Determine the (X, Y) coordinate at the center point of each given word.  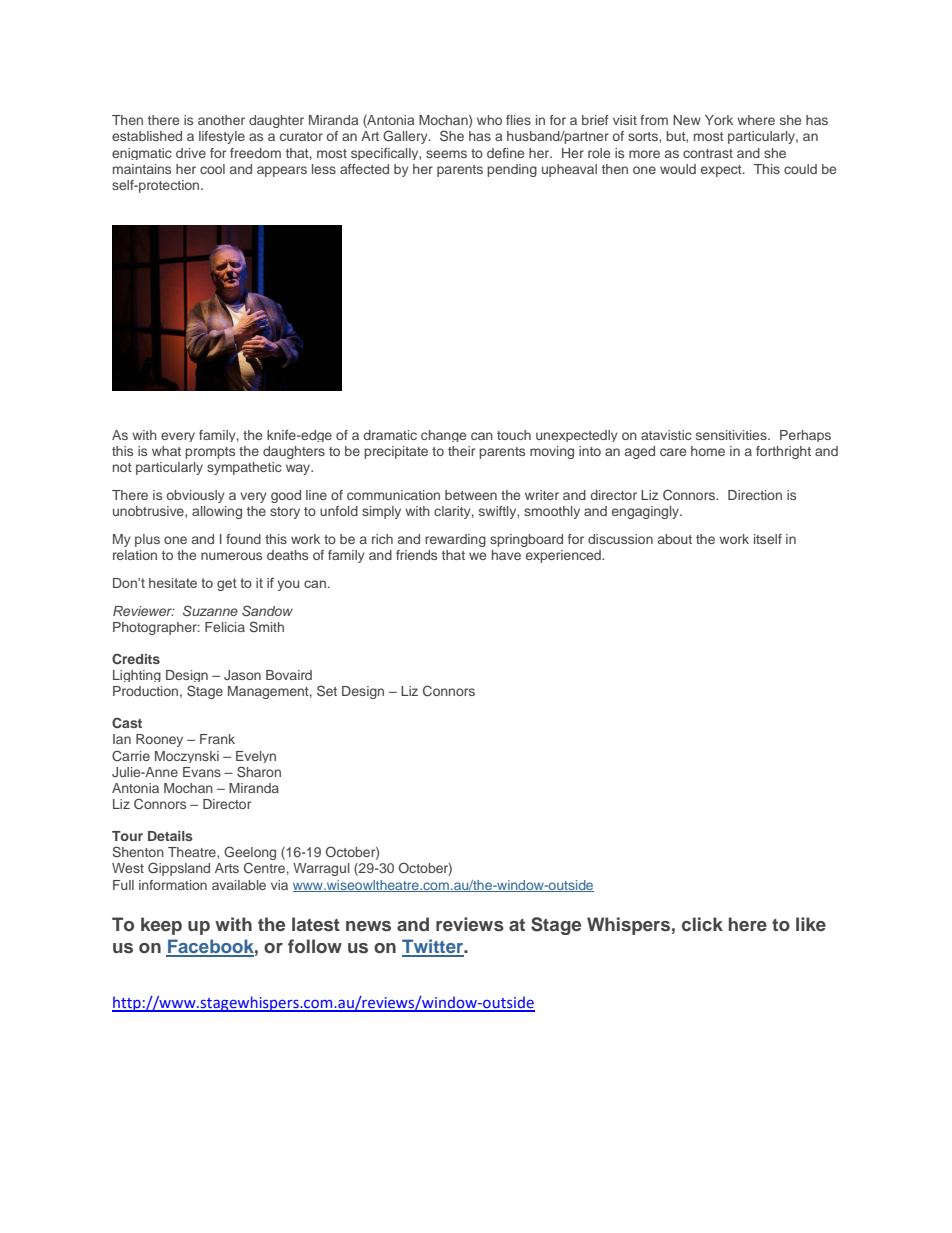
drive (191, 153)
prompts (210, 453)
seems (446, 154)
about (675, 539)
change (443, 436)
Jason (242, 675)
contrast (708, 153)
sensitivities (732, 435)
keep (161, 926)
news (368, 926)
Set (327, 691)
